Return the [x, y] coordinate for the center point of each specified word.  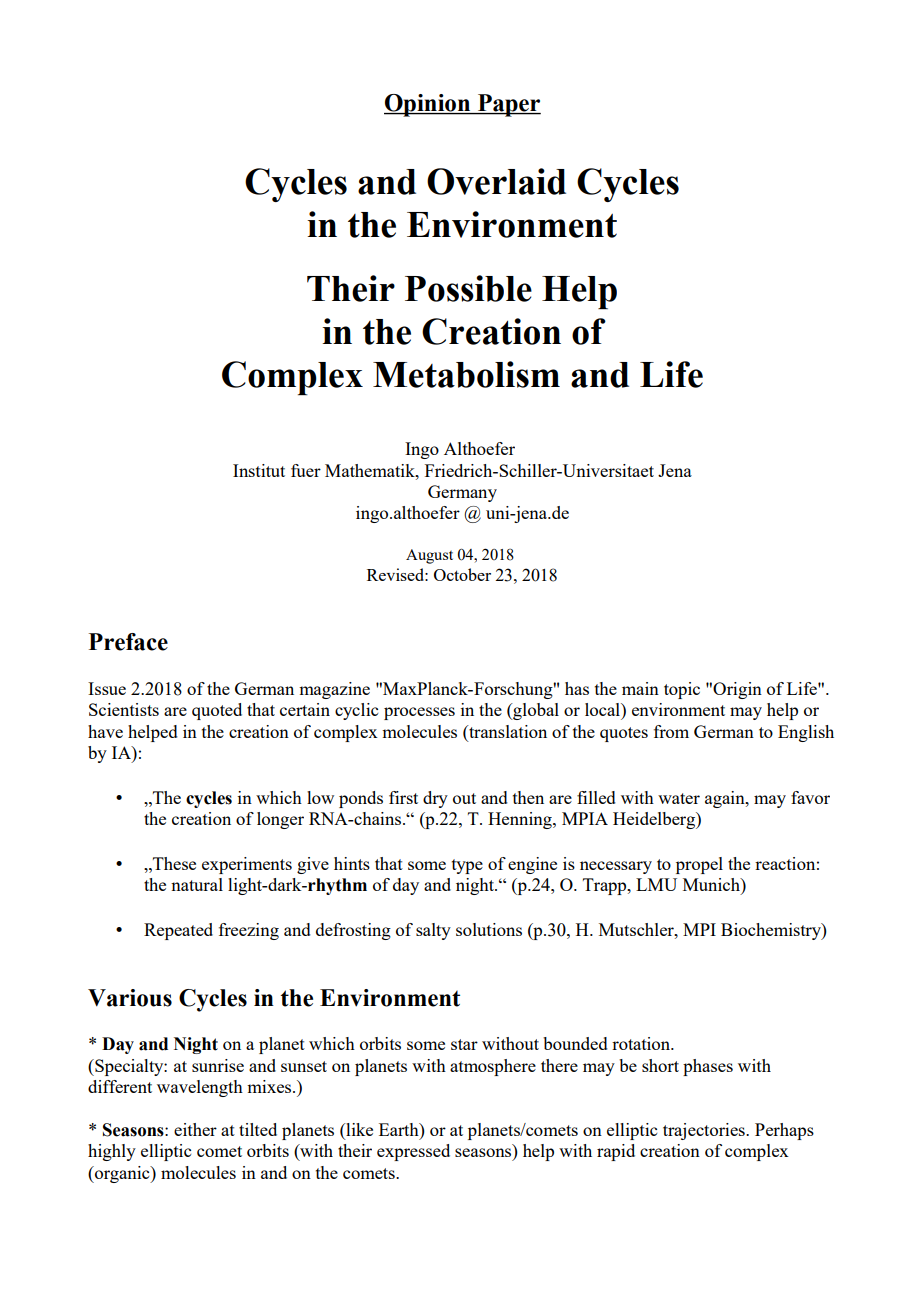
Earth [400, 1129]
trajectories [705, 1131]
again [726, 799]
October [462, 574]
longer [280, 820]
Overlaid [496, 181]
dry [435, 799]
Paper [508, 105]
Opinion [428, 105]
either [195, 1129]
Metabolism [466, 374]
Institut [259, 470]
